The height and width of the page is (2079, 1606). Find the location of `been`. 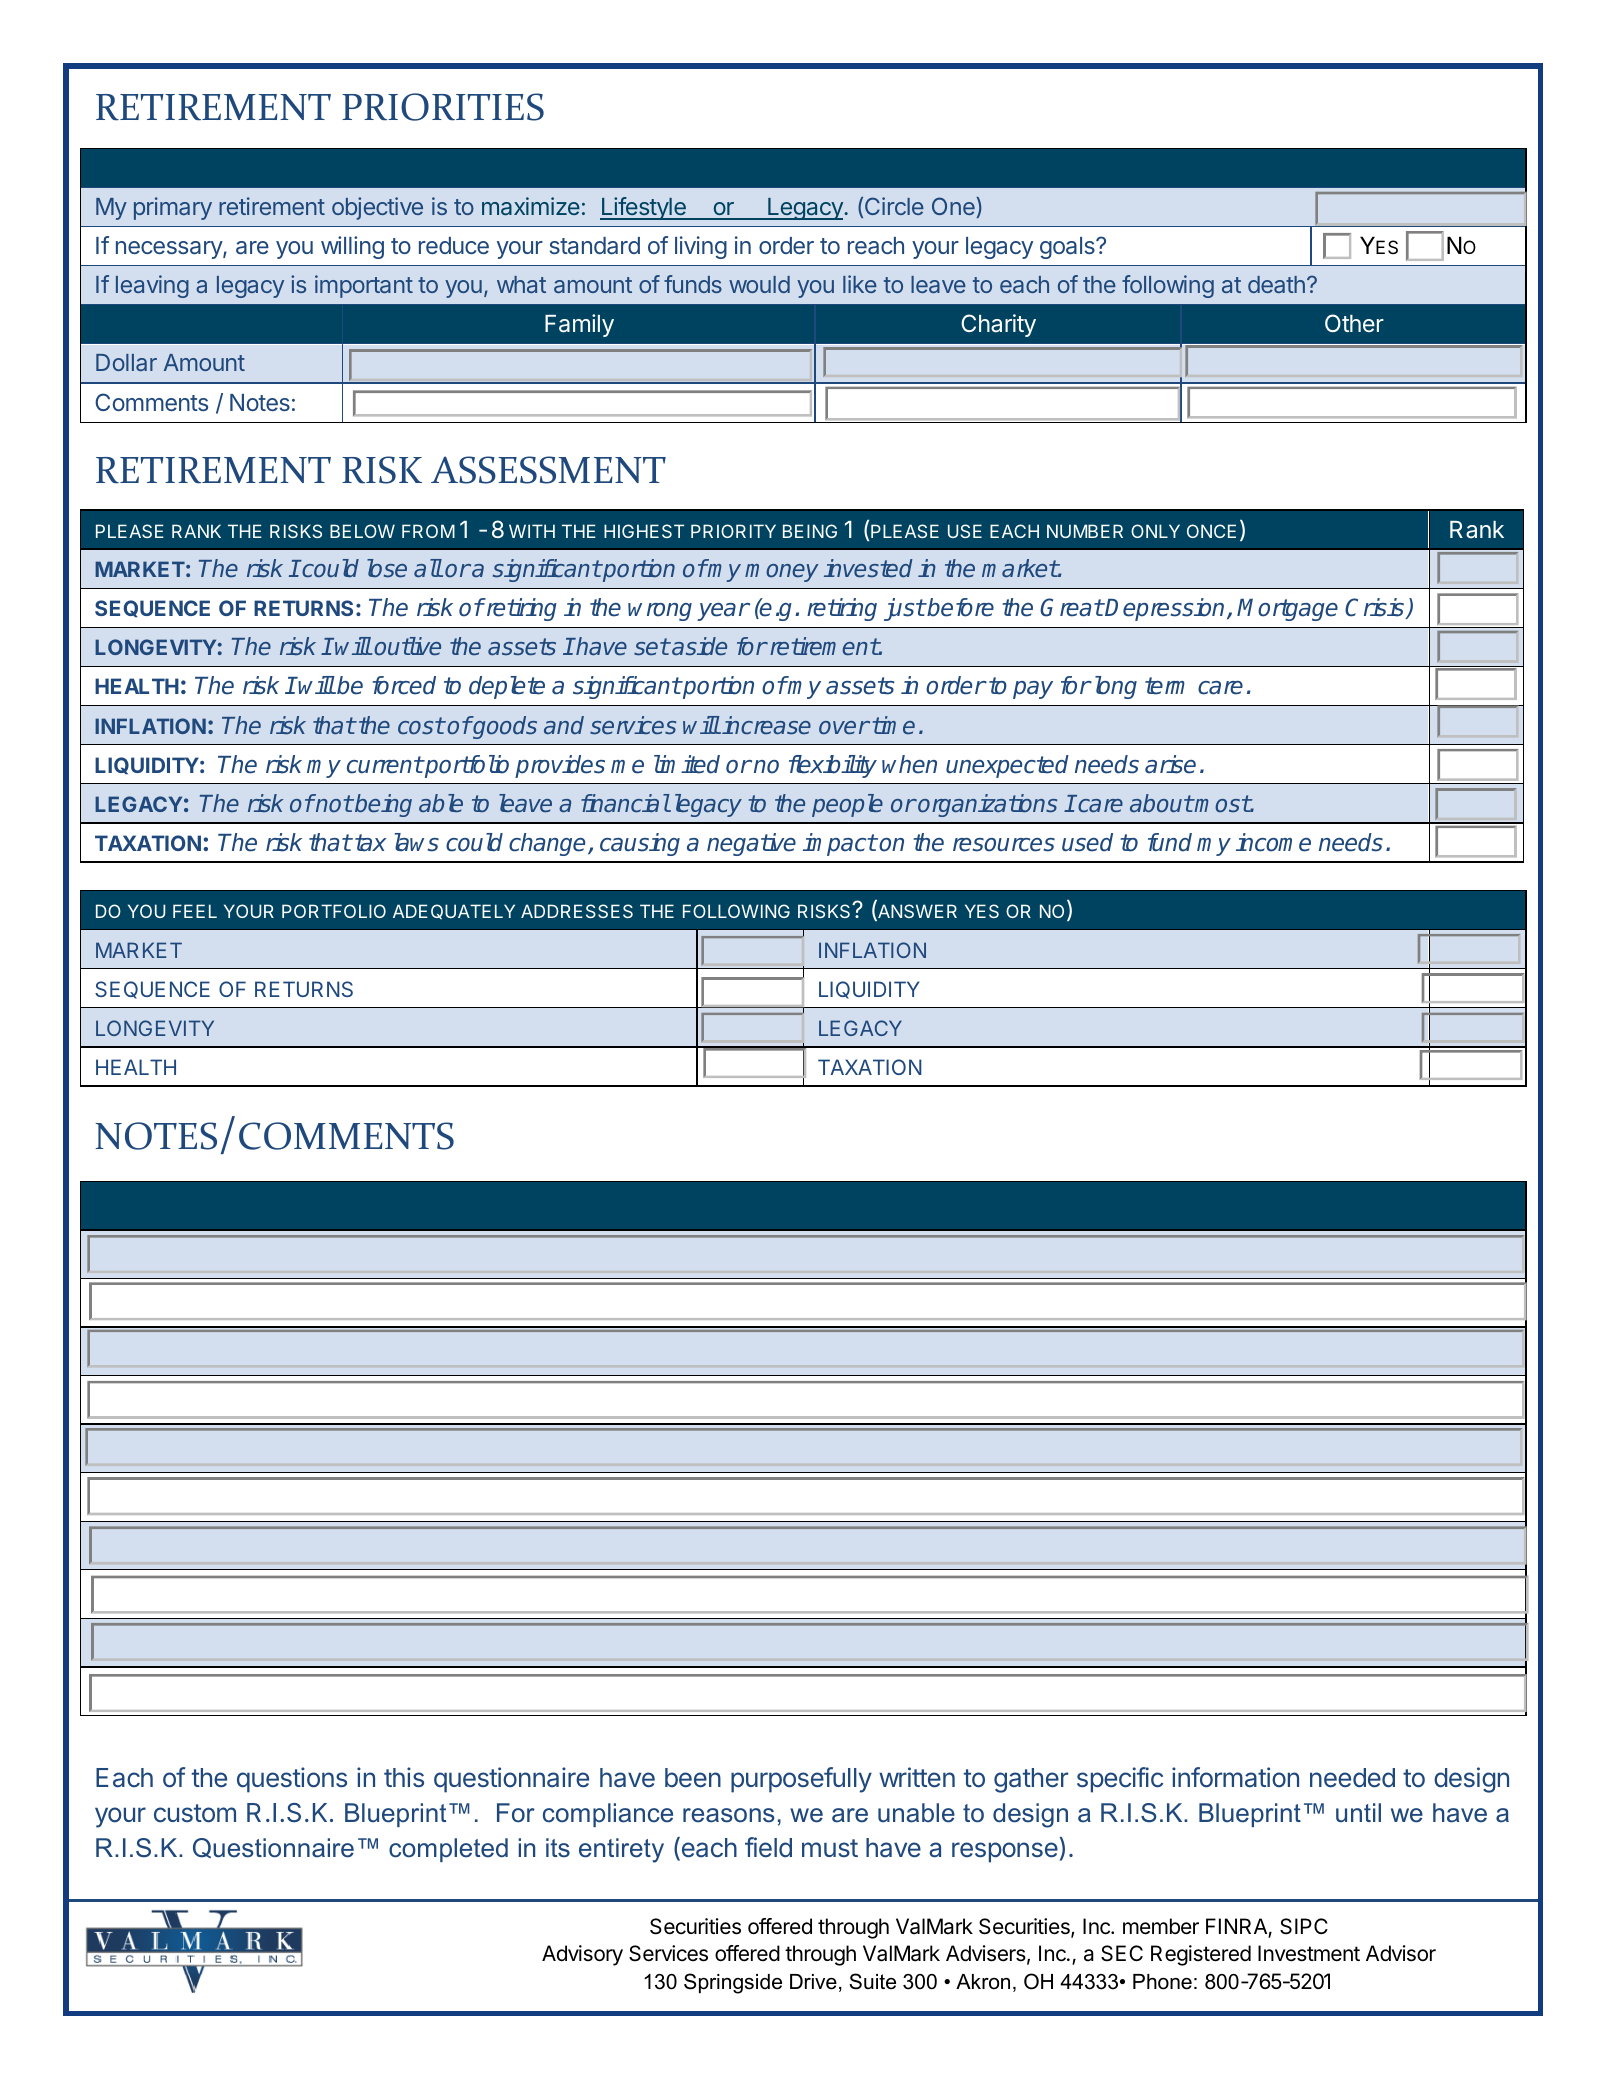

been is located at coordinates (693, 1778).
